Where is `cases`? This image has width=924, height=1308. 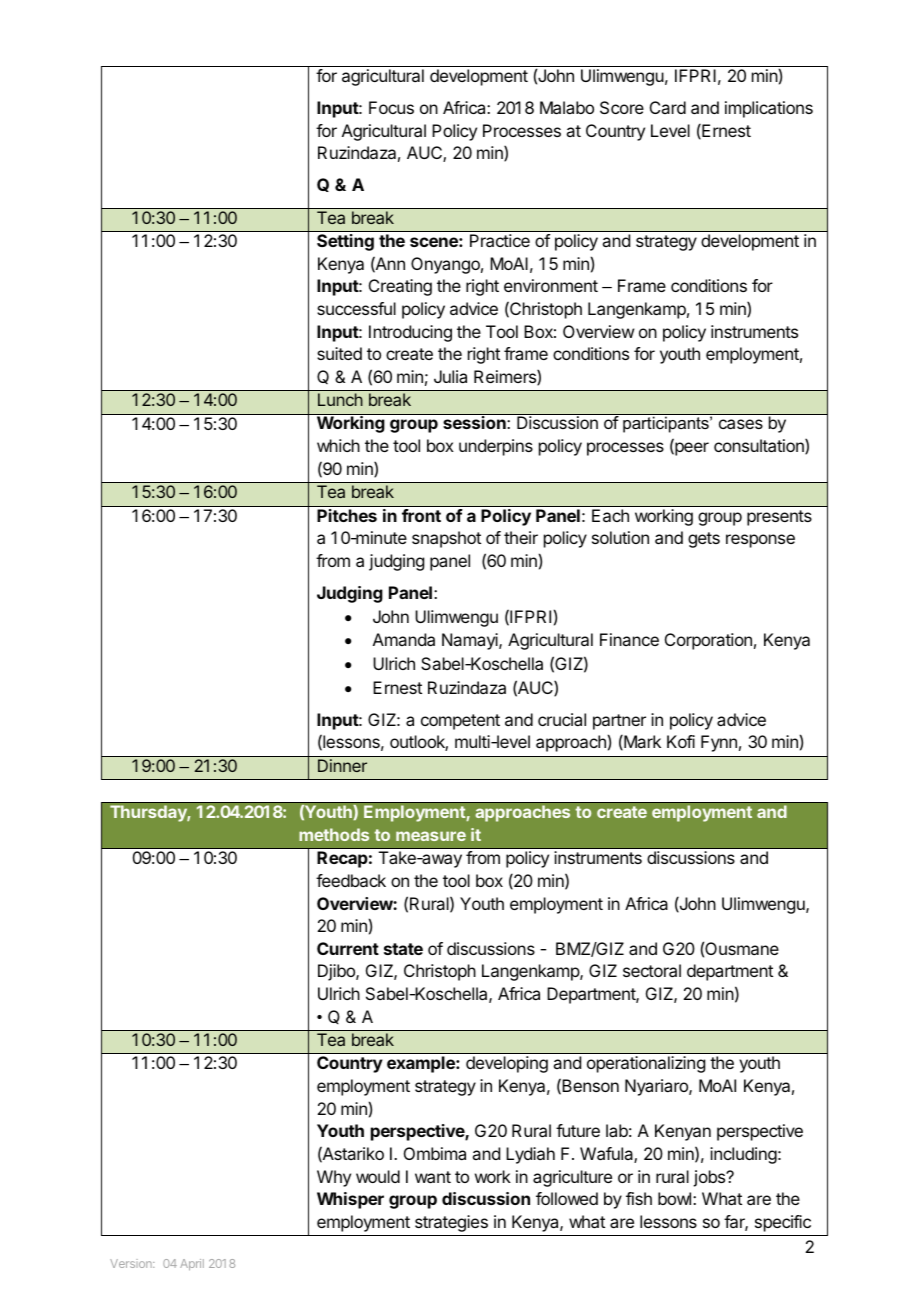
cases is located at coordinates (741, 424).
